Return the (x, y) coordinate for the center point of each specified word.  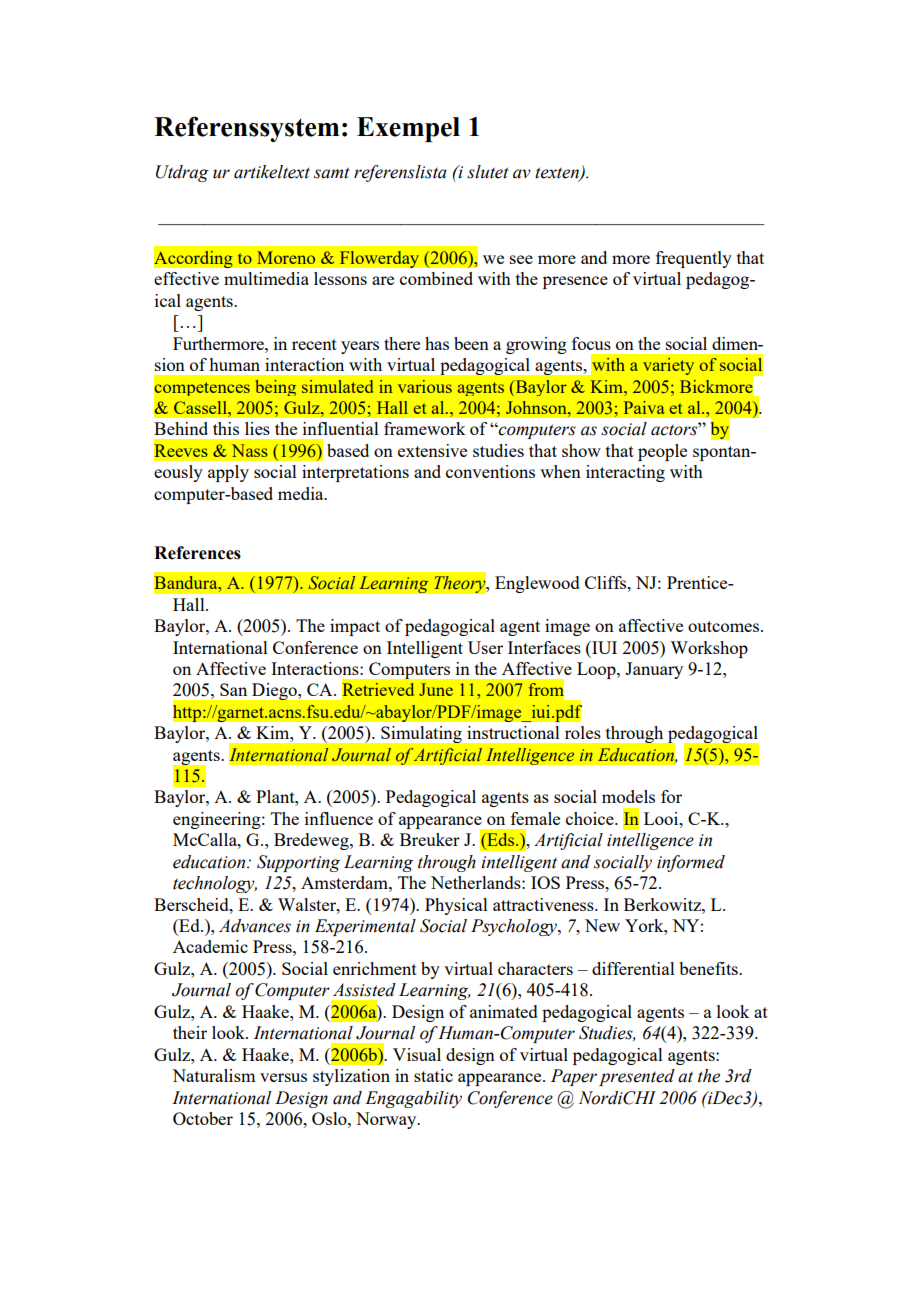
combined (436, 278)
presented (637, 1077)
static (433, 1075)
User (485, 647)
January (654, 670)
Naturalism (213, 1075)
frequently (694, 259)
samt (332, 173)
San (233, 689)
